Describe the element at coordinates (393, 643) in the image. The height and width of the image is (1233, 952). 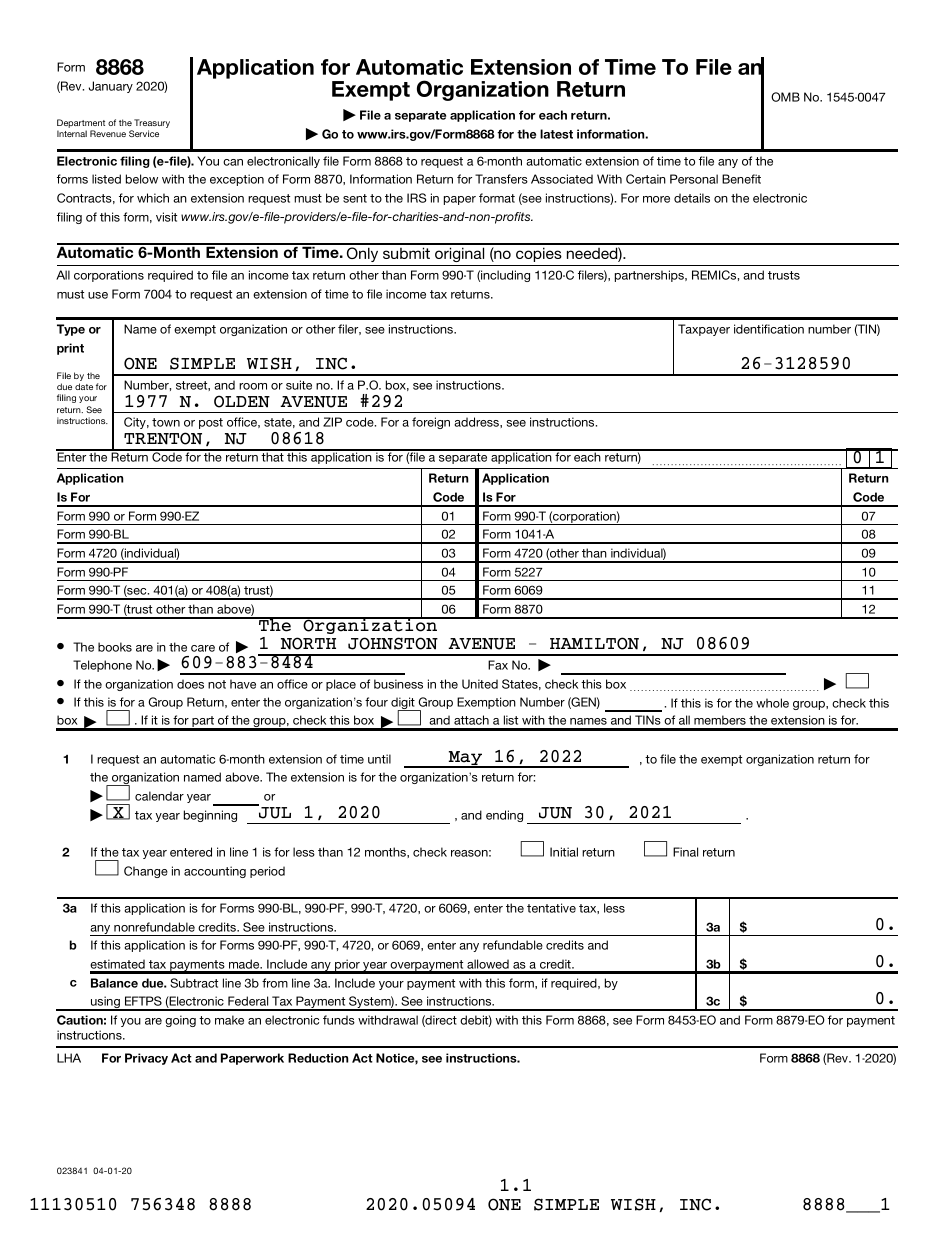
I see `JOHNSTON` at that location.
